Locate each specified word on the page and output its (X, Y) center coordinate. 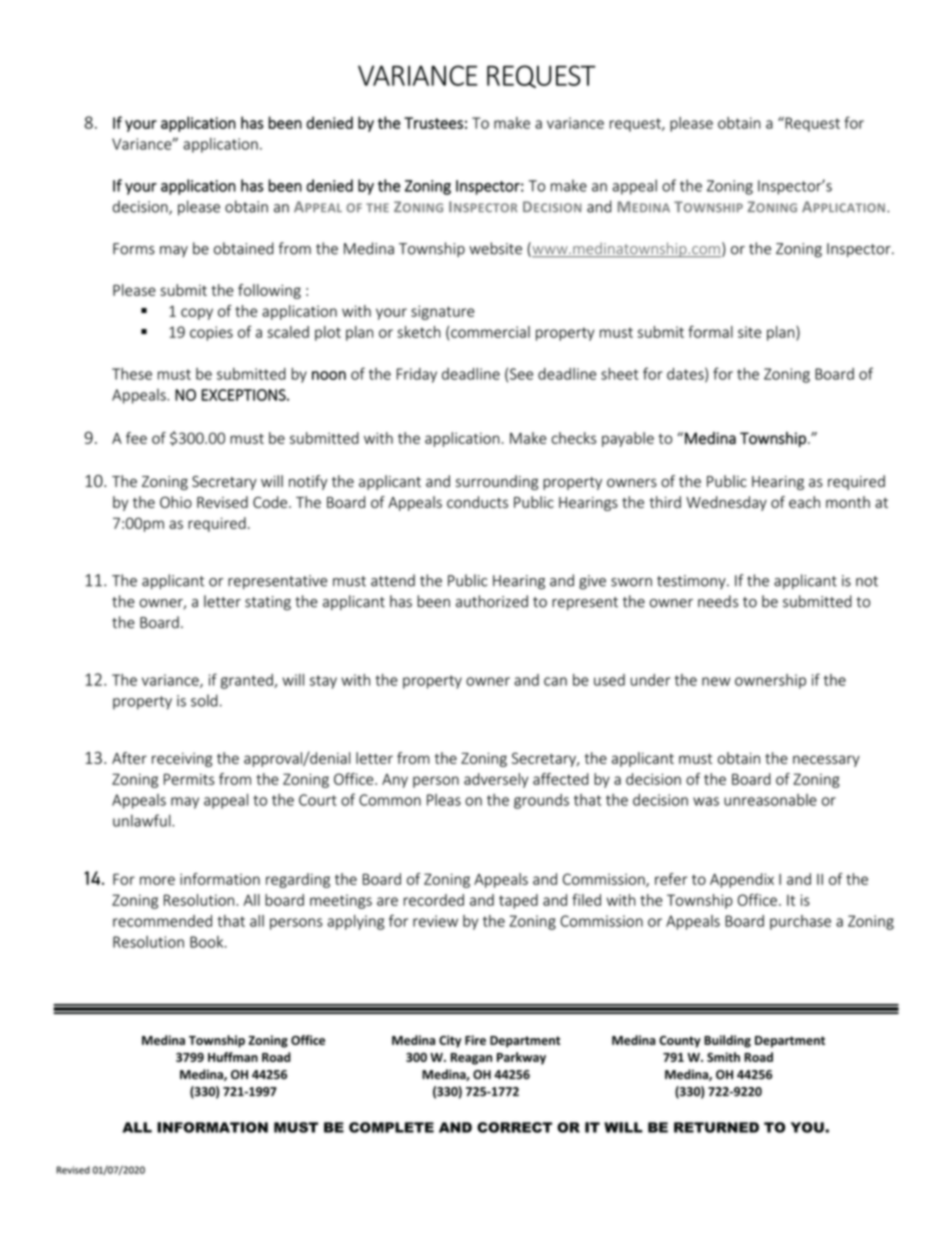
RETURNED (716, 1127)
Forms (134, 249)
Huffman (233, 1057)
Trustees (433, 123)
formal (710, 331)
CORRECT (514, 1127)
